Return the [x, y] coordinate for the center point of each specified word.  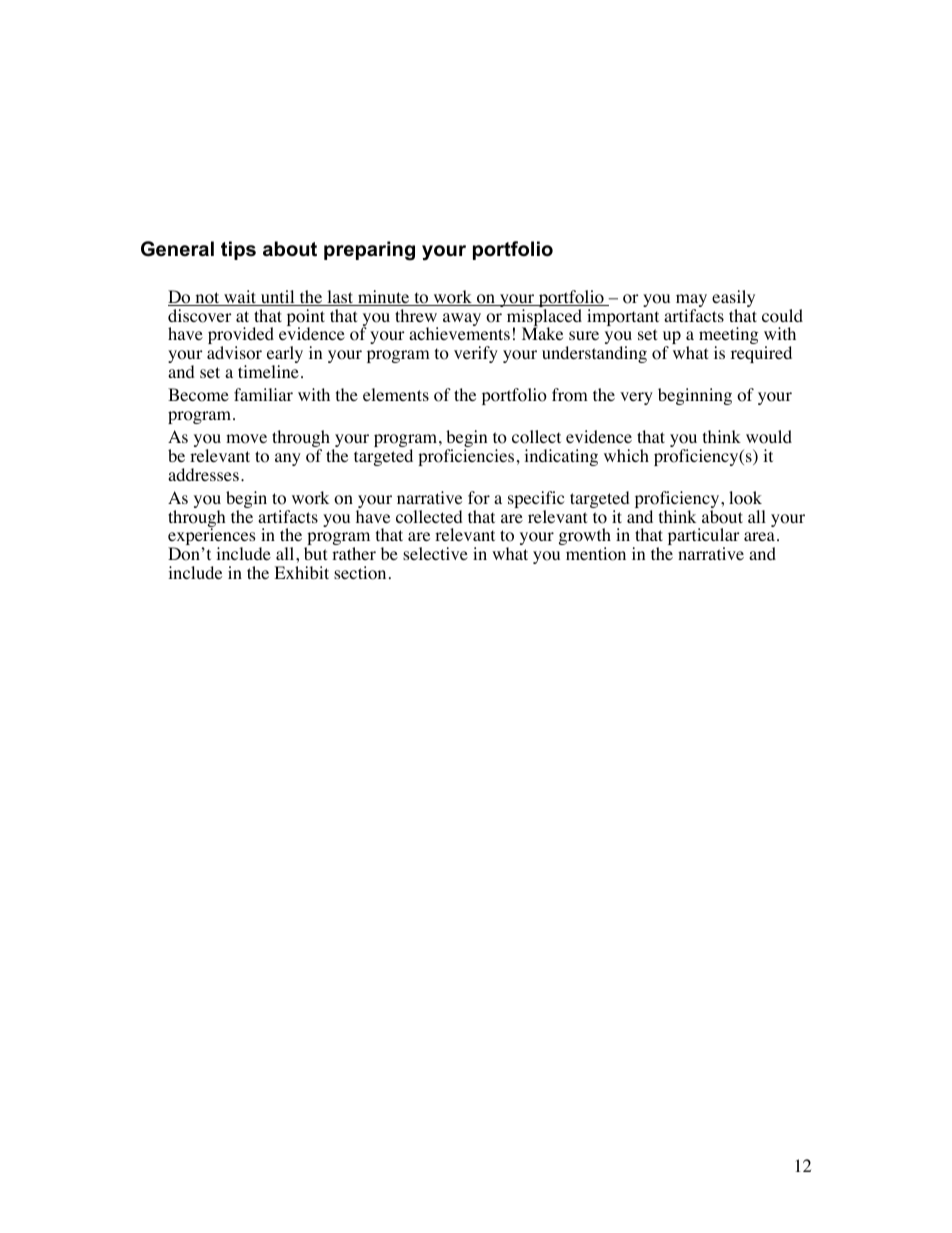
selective [435, 553]
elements [396, 394]
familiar [263, 394]
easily [733, 300]
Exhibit [301, 572]
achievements [459, 333]
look [745, 498]
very [636, 398]
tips [238, 250]
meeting [729, 337]
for [479, 498]
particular [704, 538]
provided [241, 337]
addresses [203, 474]
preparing [369, 251]
